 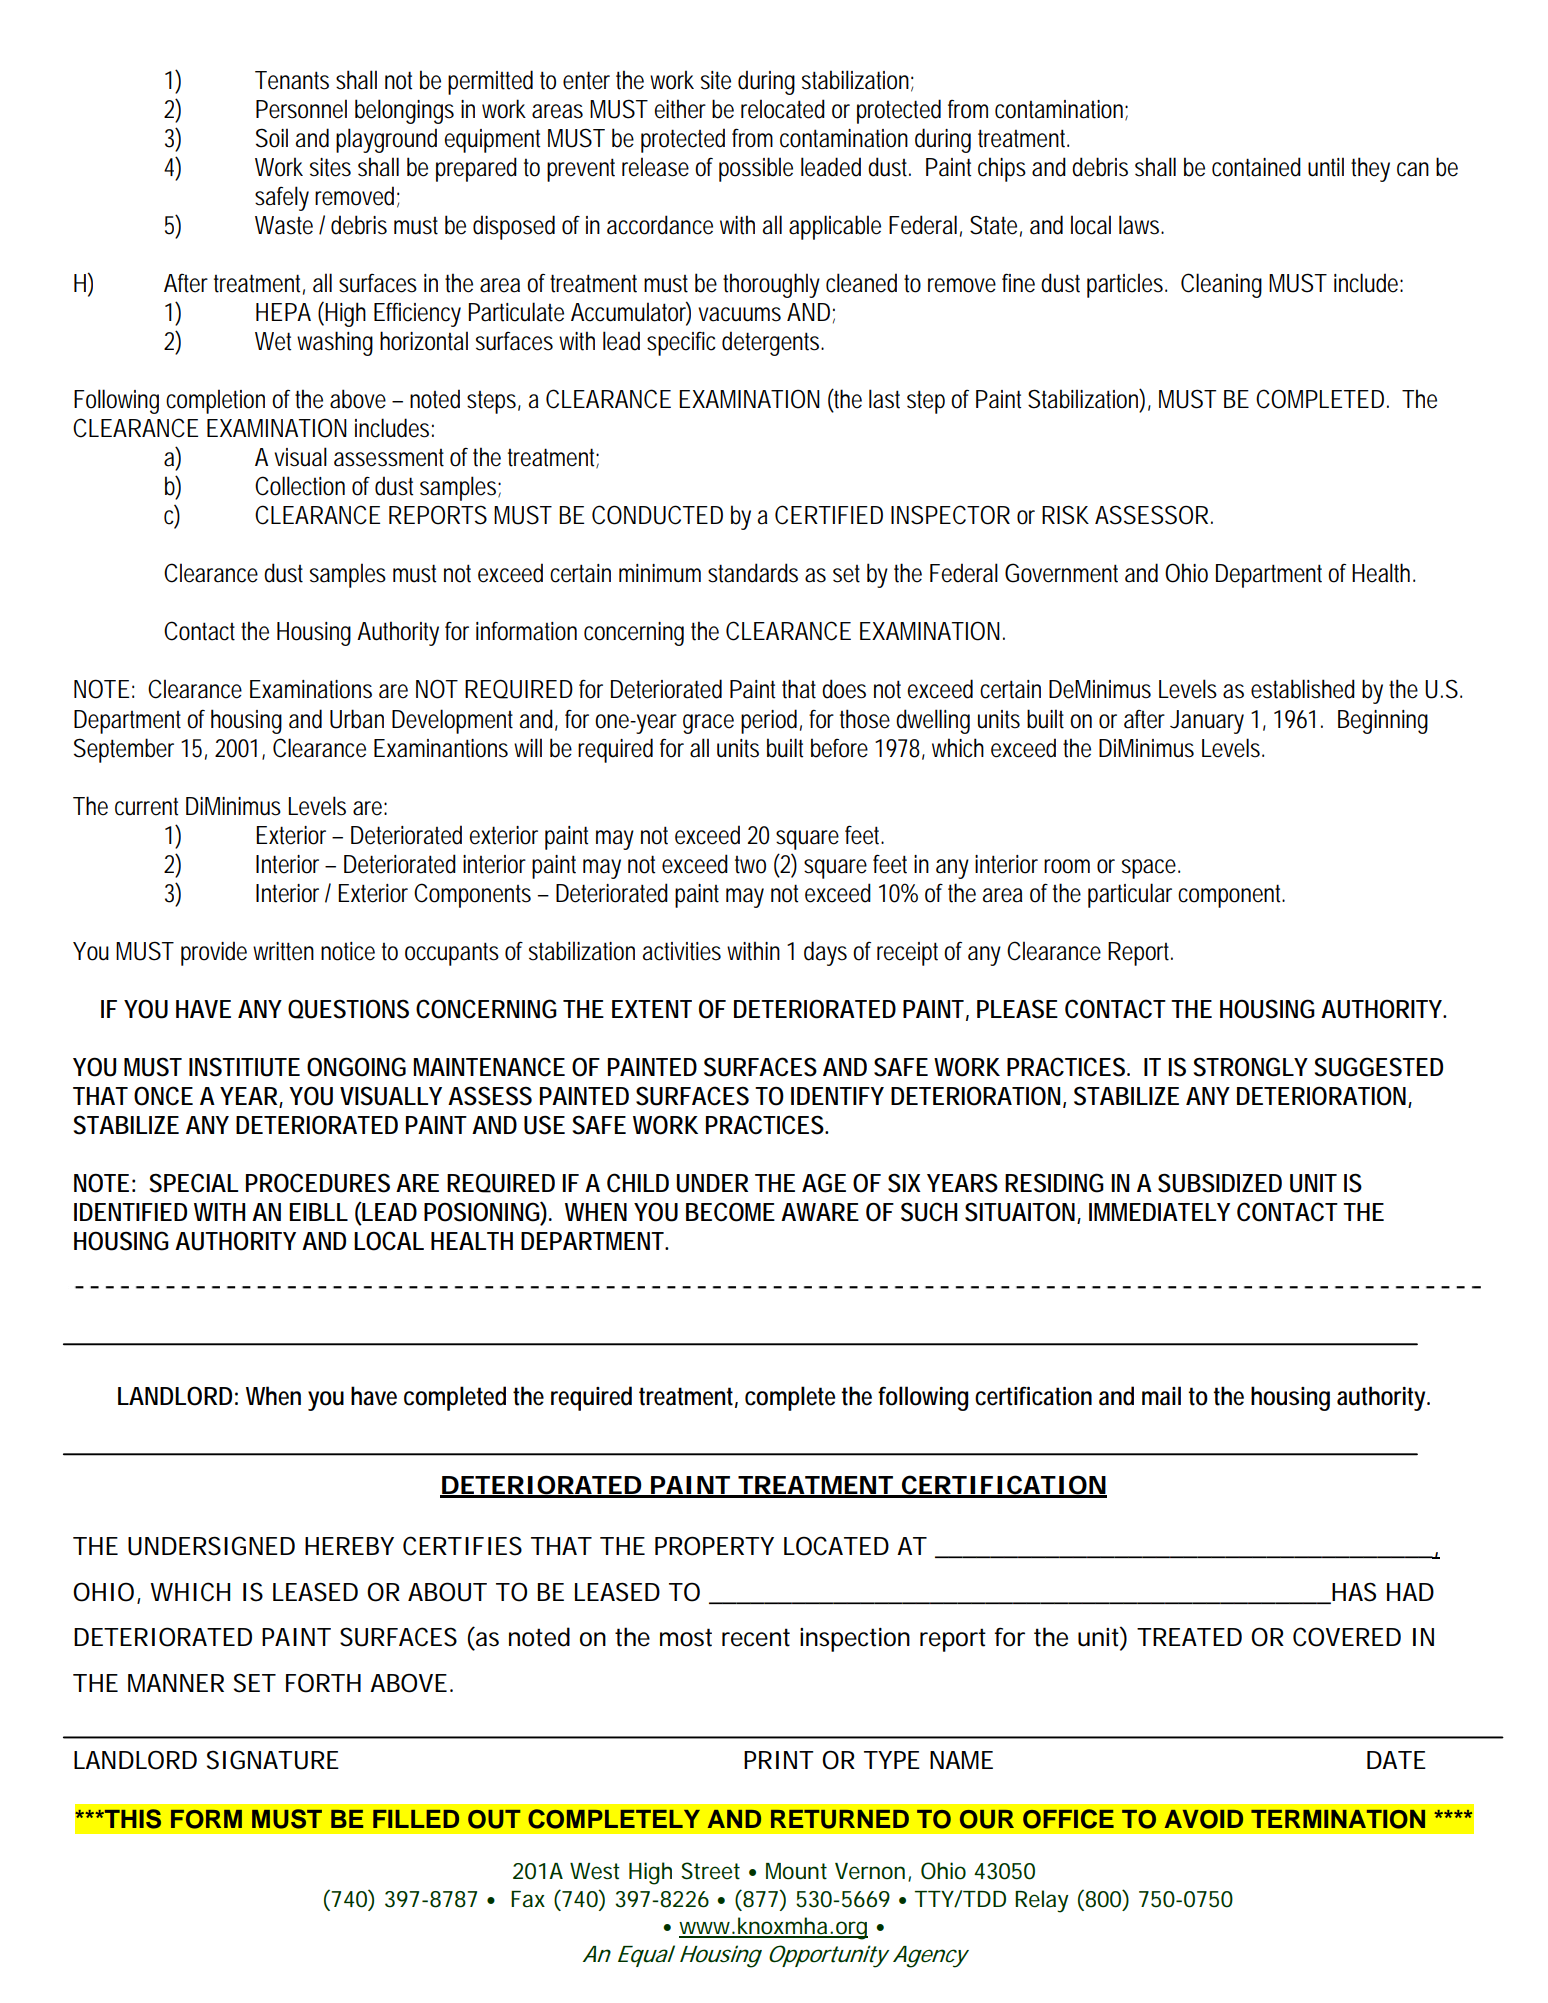 What do you see at coordinates (796, 1871) in the page?
I see `Mount` at bounding box center [796, 1871].
